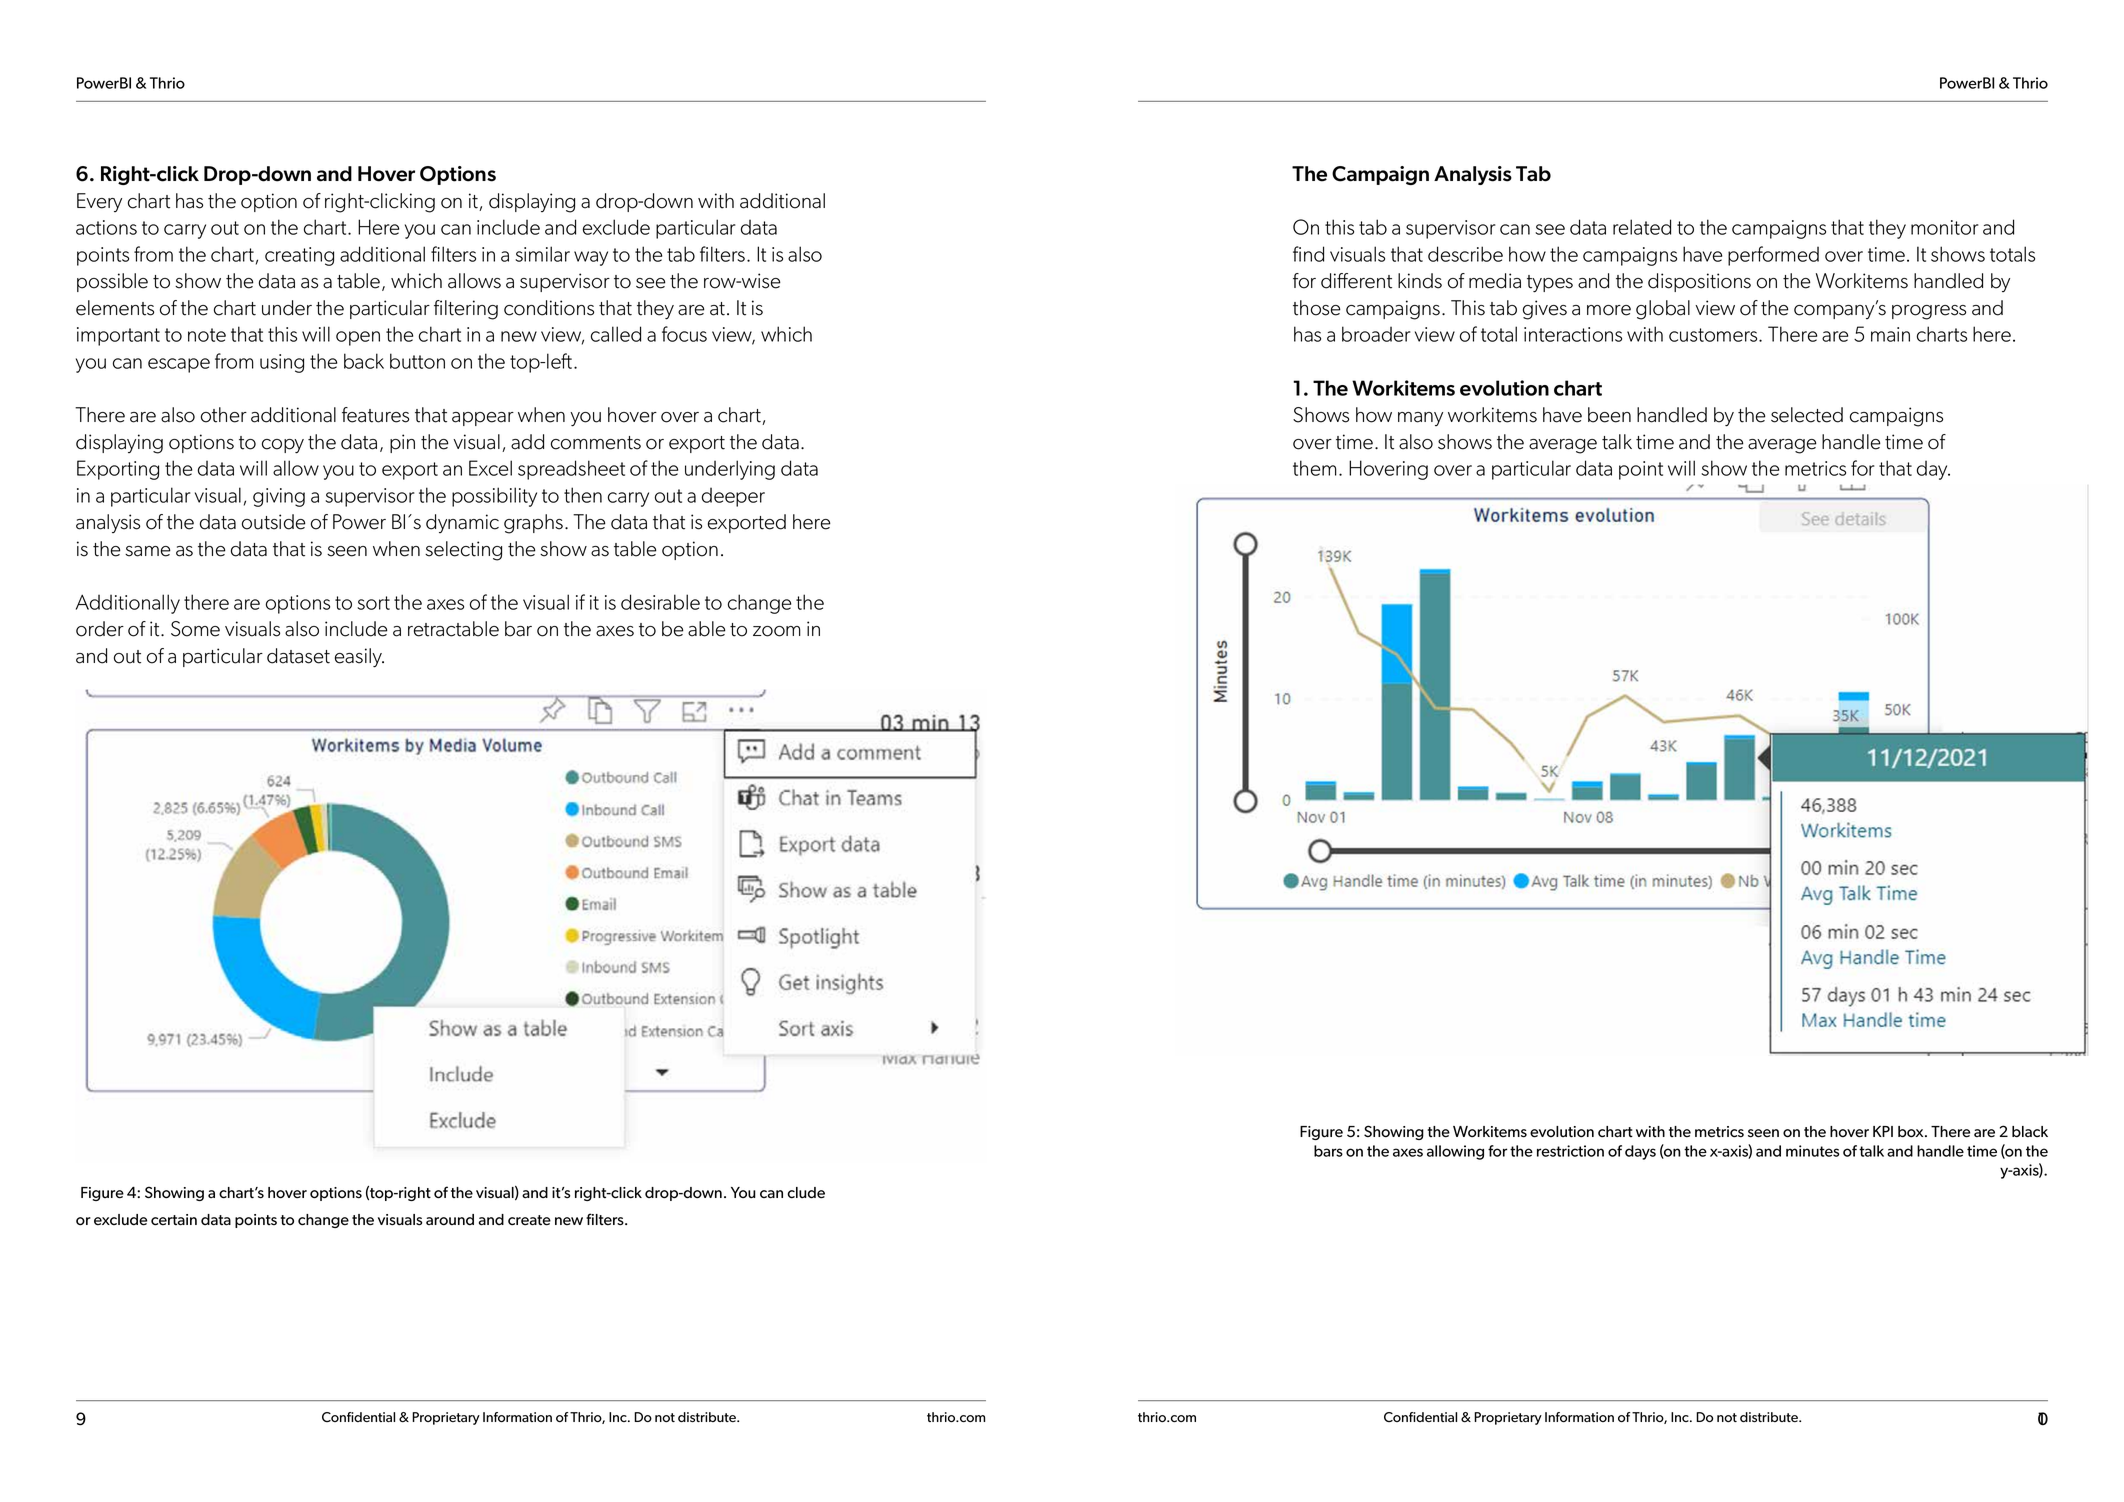 Image resolution: width=2124 pixels, height=1502 pixels. I want to click on creating, so click(299, 256).
